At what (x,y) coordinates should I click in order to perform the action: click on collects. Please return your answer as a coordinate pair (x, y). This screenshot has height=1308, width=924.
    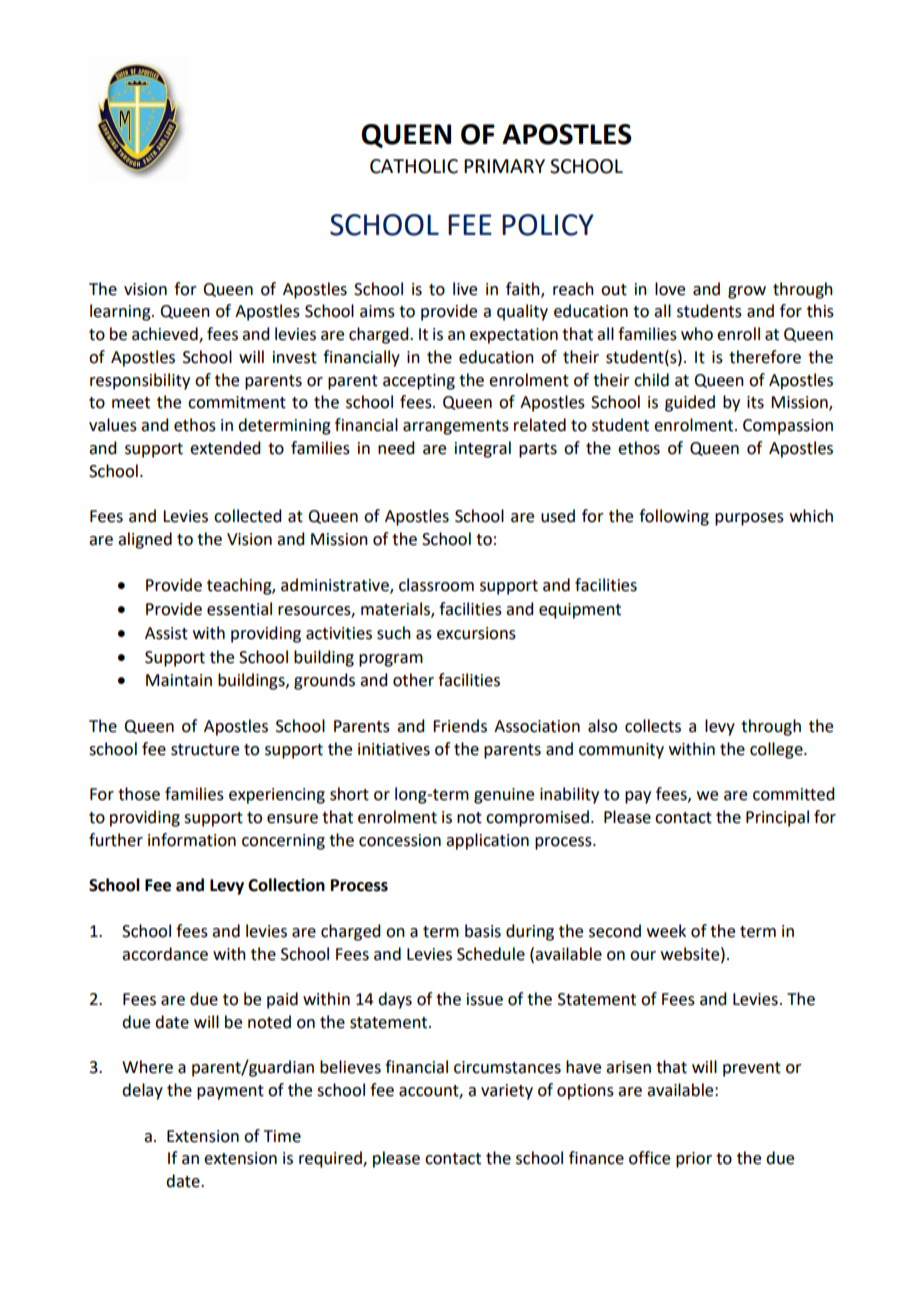
    Looking at the image, I should click on (653, 726).
